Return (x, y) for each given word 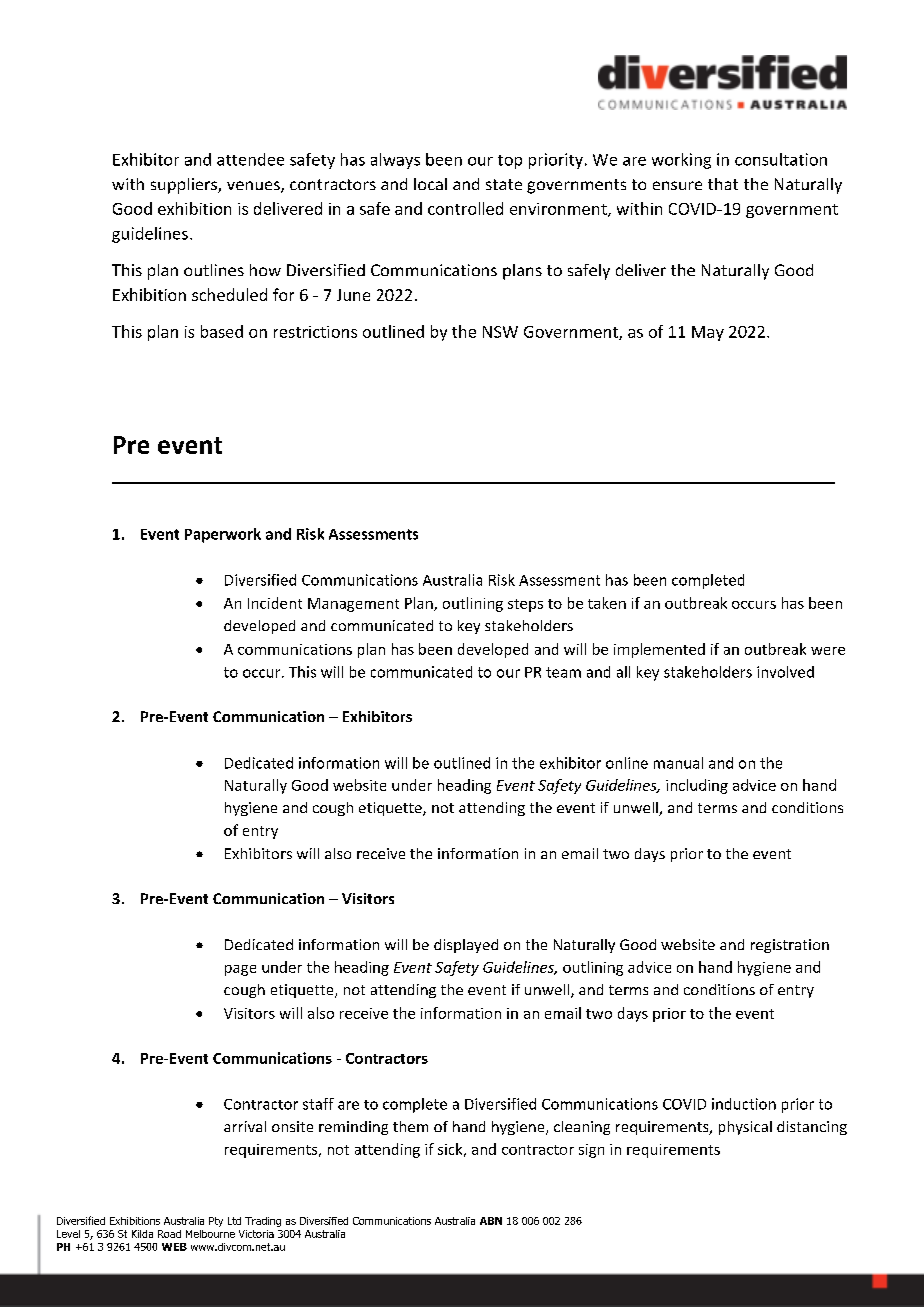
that (723, 184)
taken (607, 603)
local (430, 184)
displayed (466, 946)
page (240, 970)
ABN (491, 1221)
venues (254, 187)
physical (745, 1128)
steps (525, 605)
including (697, 786)
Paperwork (223, 535)
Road (169, 1234)
